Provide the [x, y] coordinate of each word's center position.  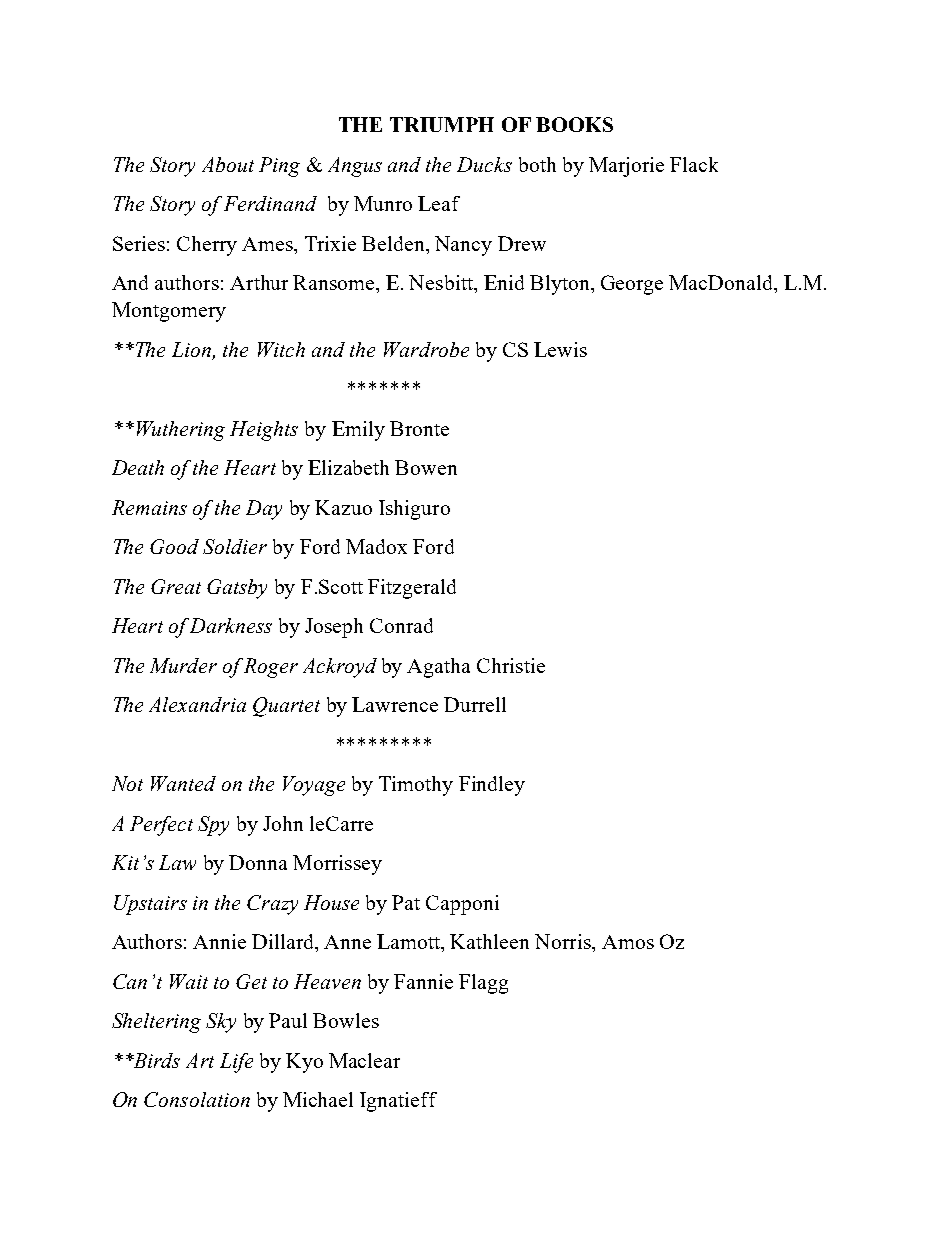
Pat [406, 902]
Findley [492, 786]
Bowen [426, 467]
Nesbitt [442, 282]
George [632, 285]
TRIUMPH [442, 124]
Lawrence [395, 704]
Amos [628, 942]
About [228, 164]
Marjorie [626, 167]
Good [174, 546]
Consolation [197, 1099]
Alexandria [197, 704]
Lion [192, 351]
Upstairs [150, 905]
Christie [511, 665]
